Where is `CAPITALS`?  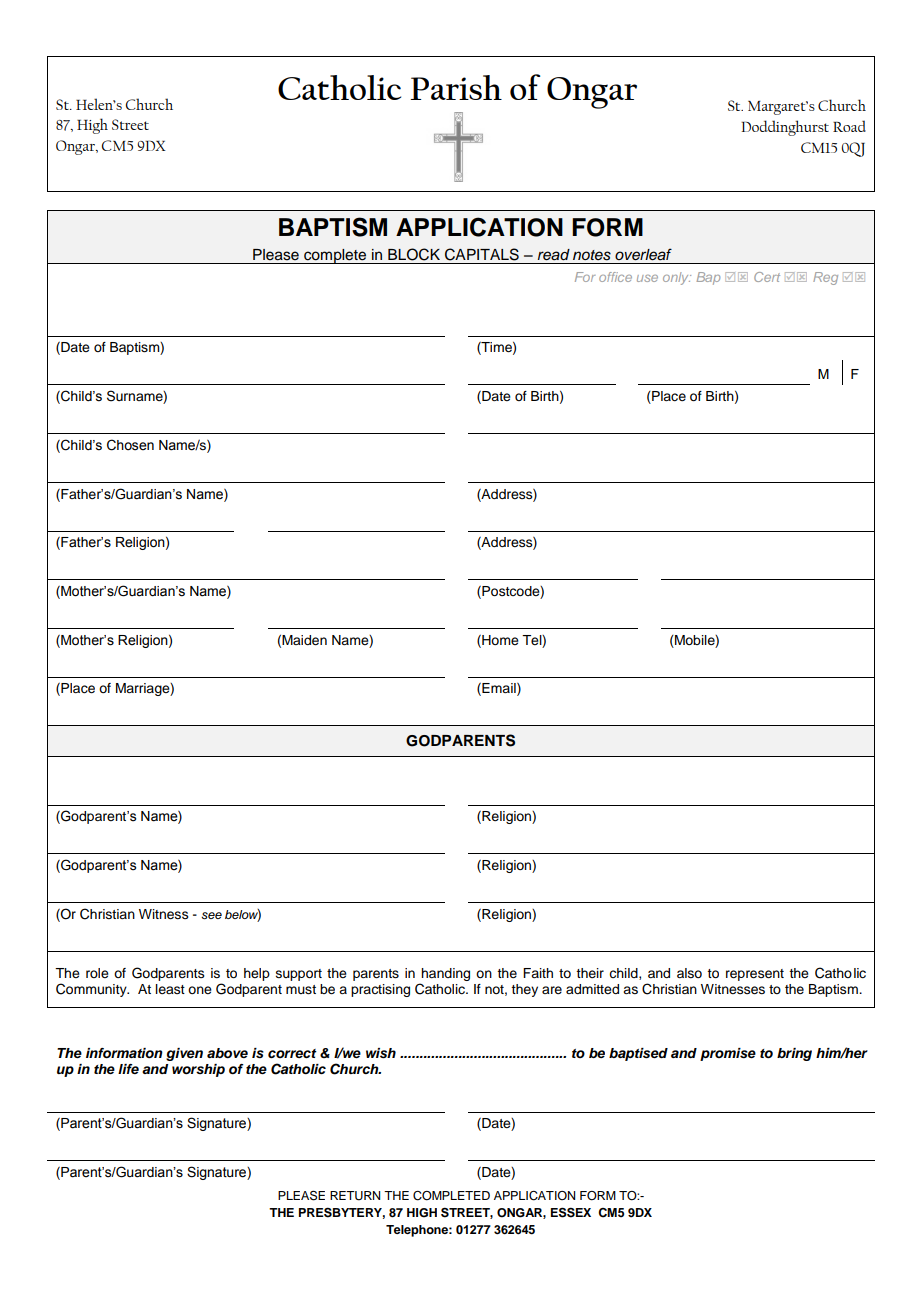
CAPITALS is located at coordinates (482, 254).
